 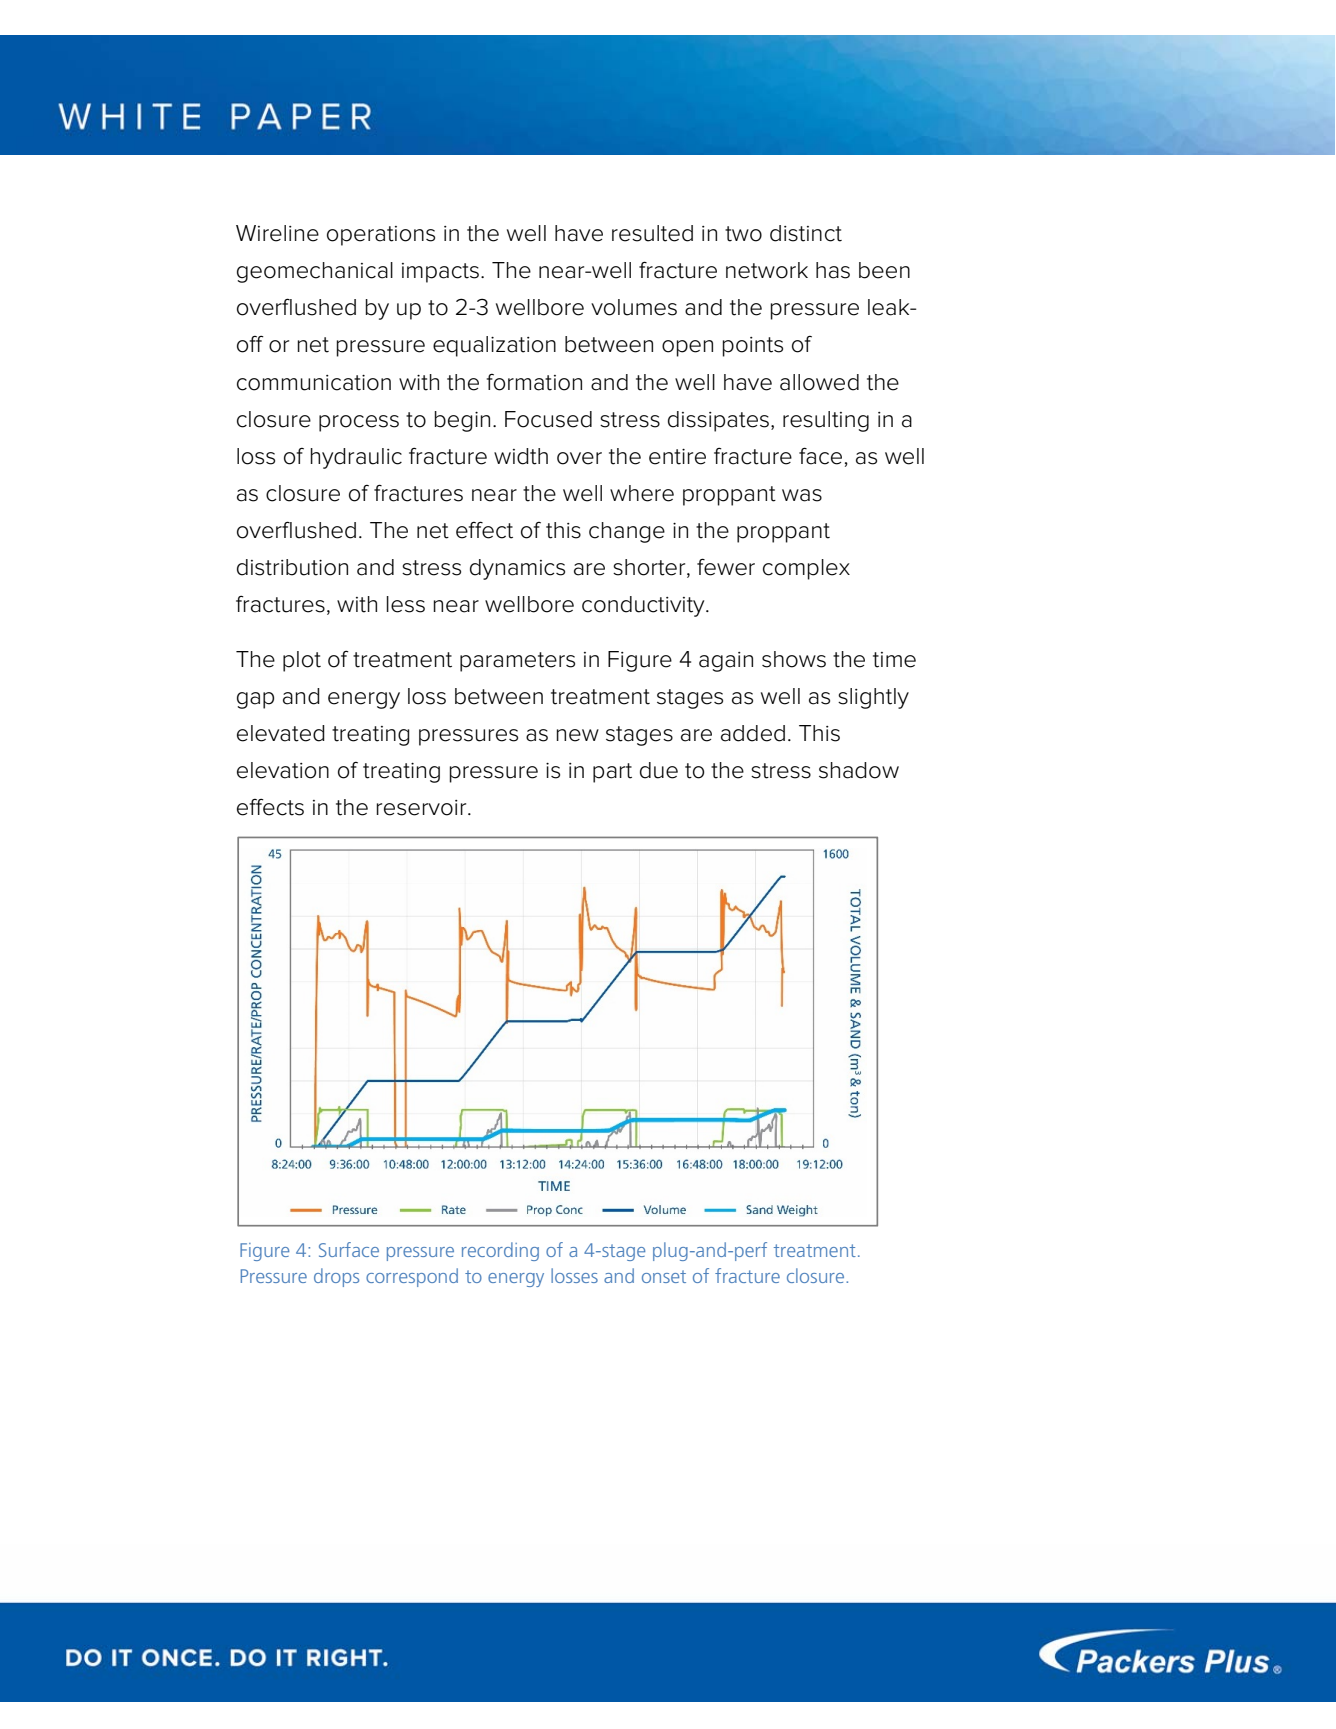 What do you see at coordinates (659, 770) in the image?
I see `due` at bounding box center [659, 770].
